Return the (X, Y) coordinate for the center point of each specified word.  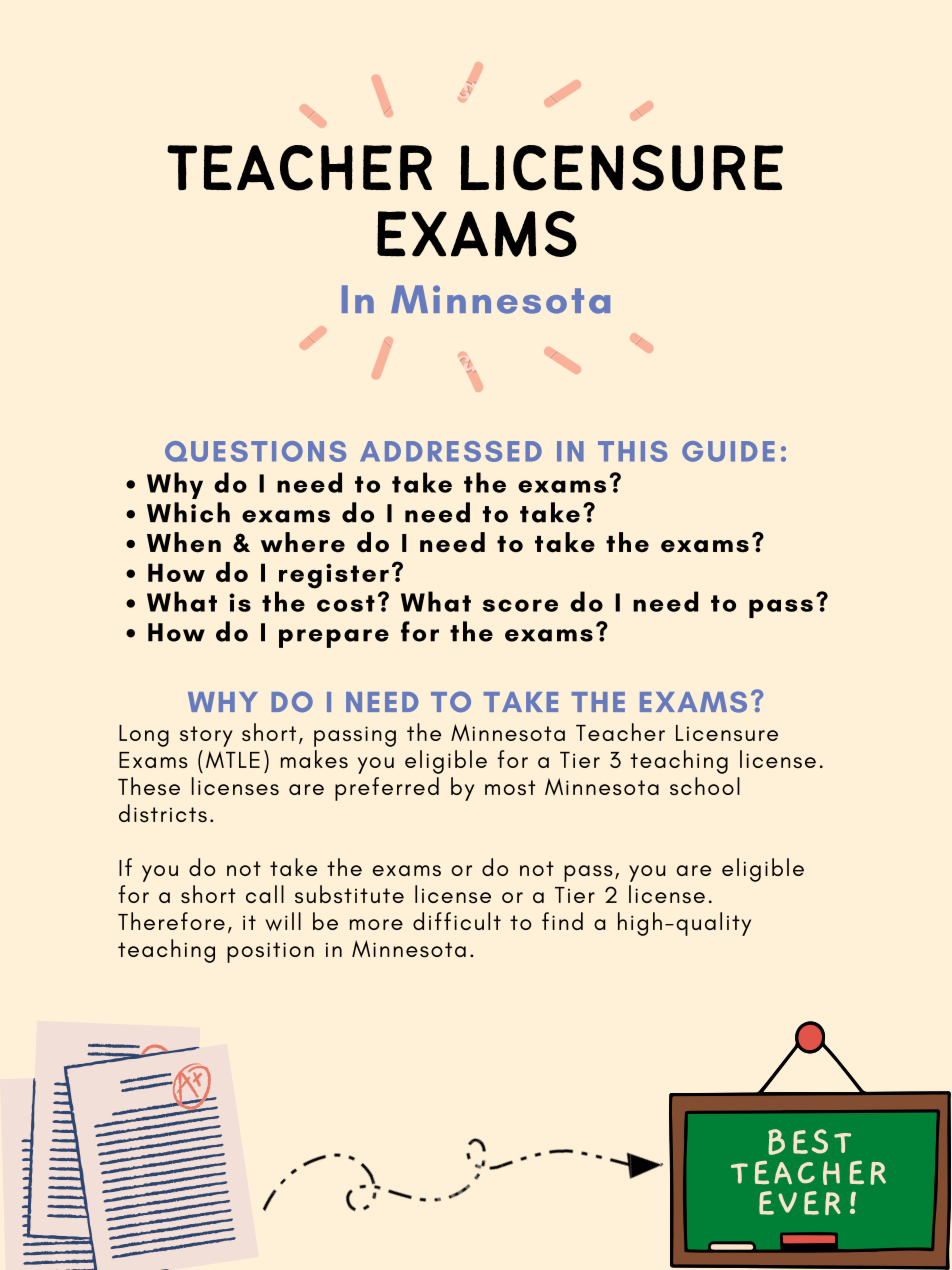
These (149, 786)
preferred (387, 789)
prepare (334, 638)
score (520, 605)
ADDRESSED (451, 451)
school (705, 786)
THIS (632, 451)
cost (346, 603)
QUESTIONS (255, 451)
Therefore (171, 921)
